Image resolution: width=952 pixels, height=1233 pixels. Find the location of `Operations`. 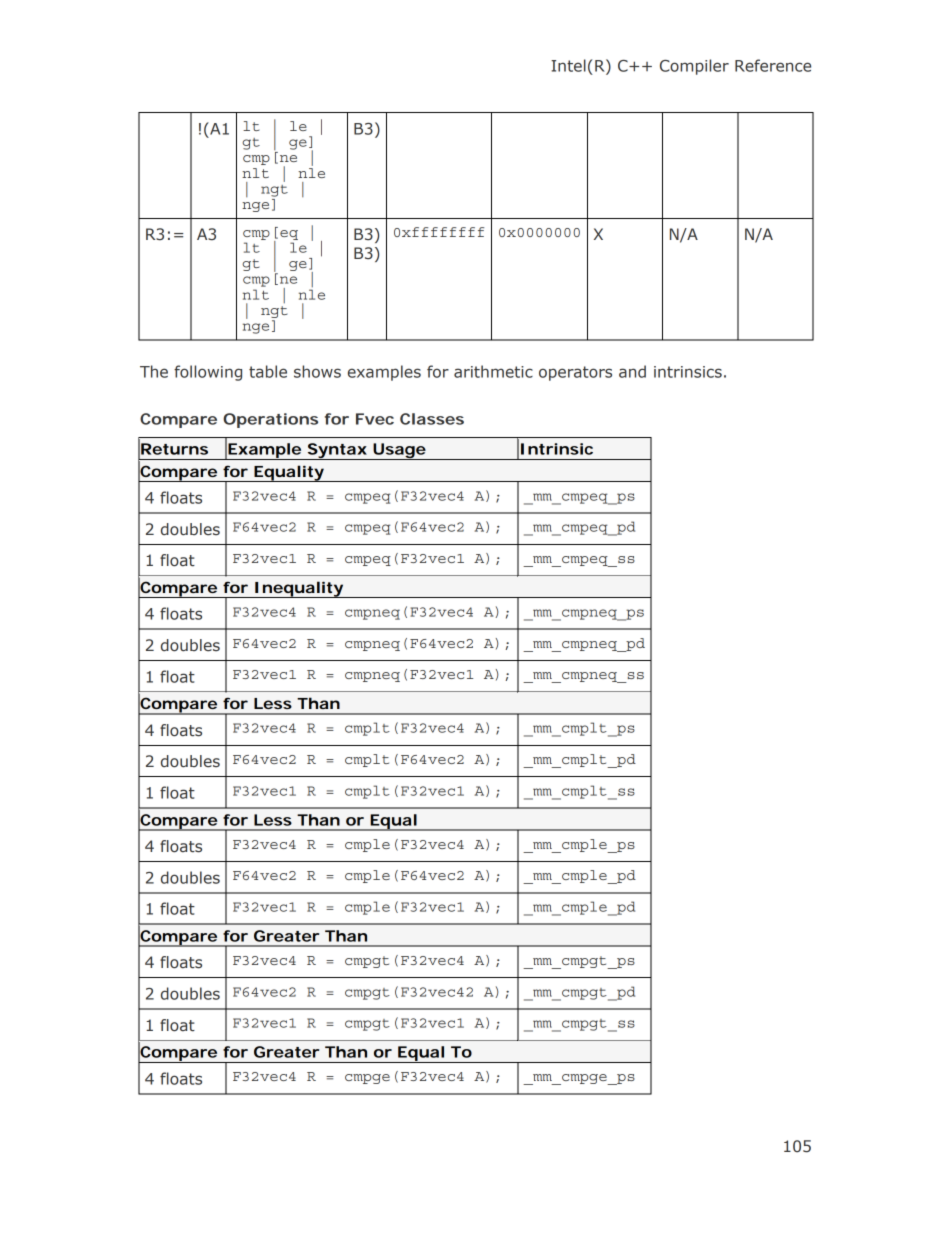

Operations is located at coordinates (270, 420).
